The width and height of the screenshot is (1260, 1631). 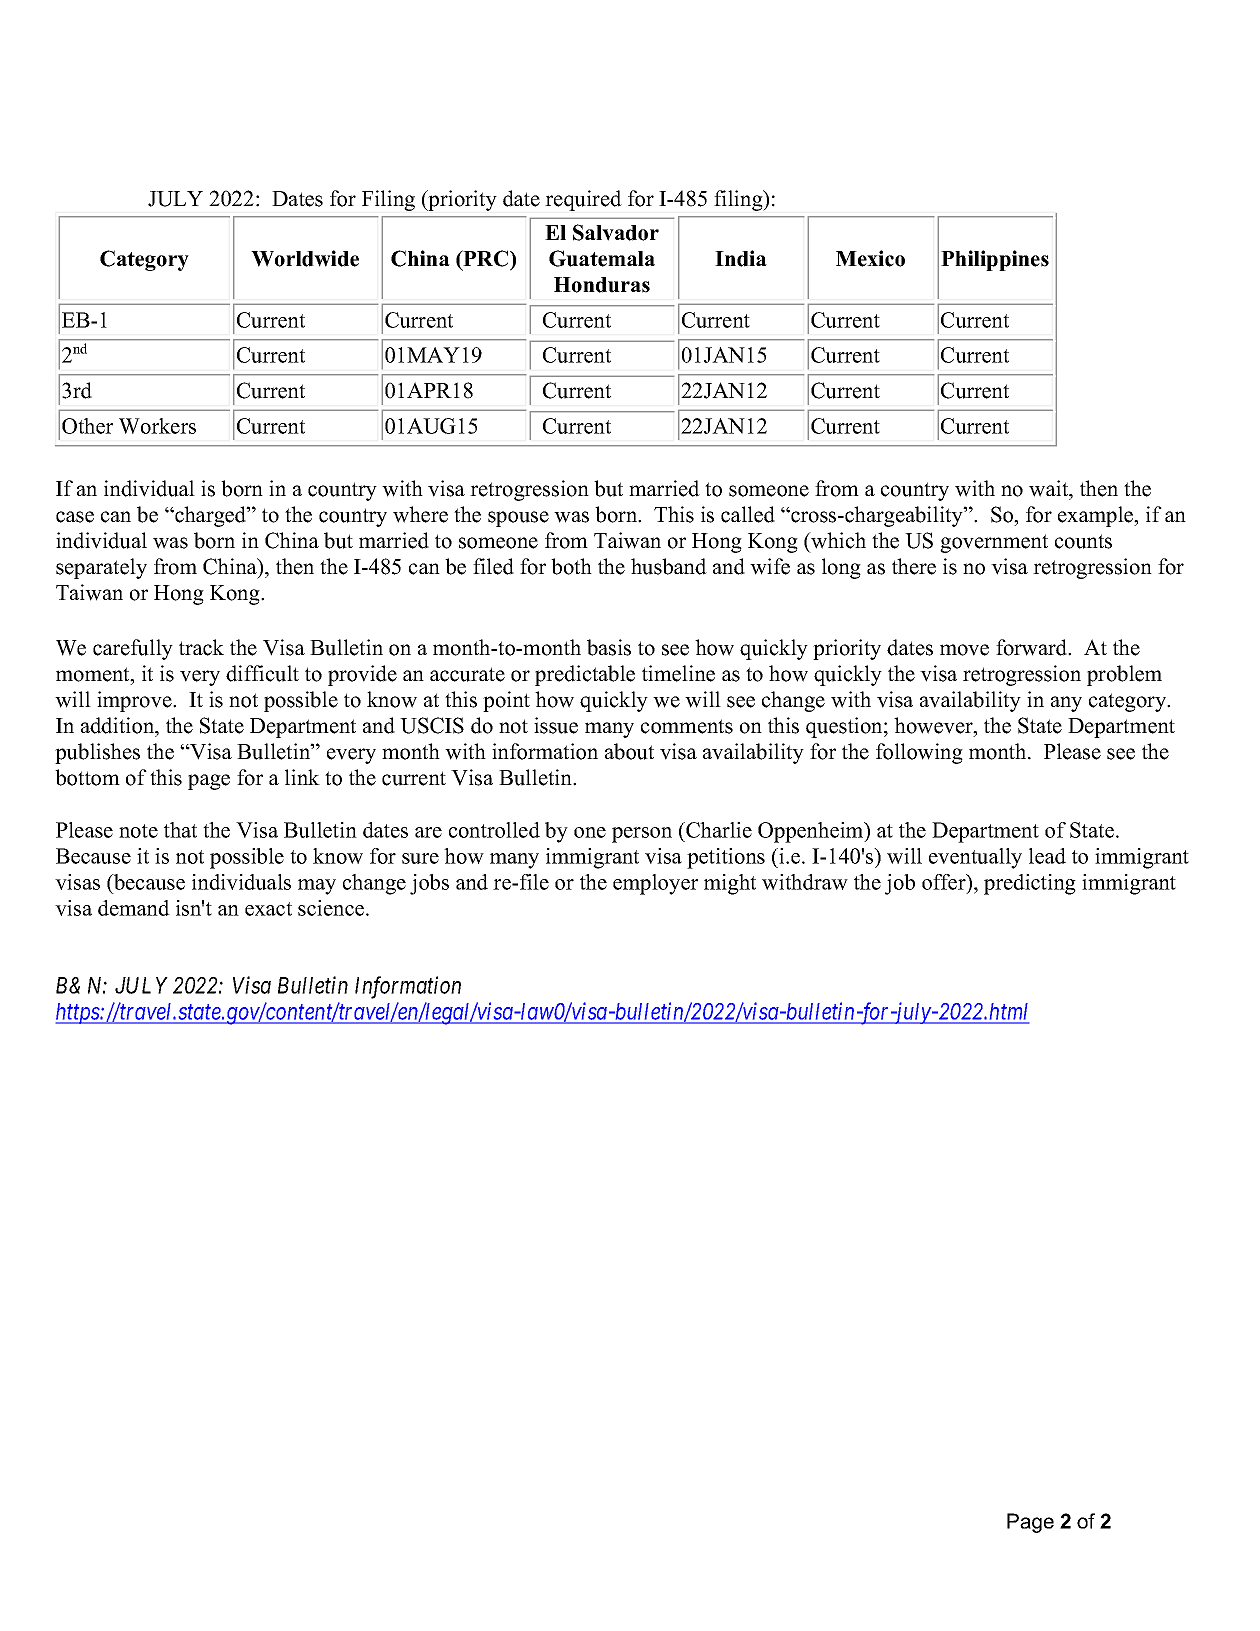 I want to click on Salvador, so click(x=616, y=232).
